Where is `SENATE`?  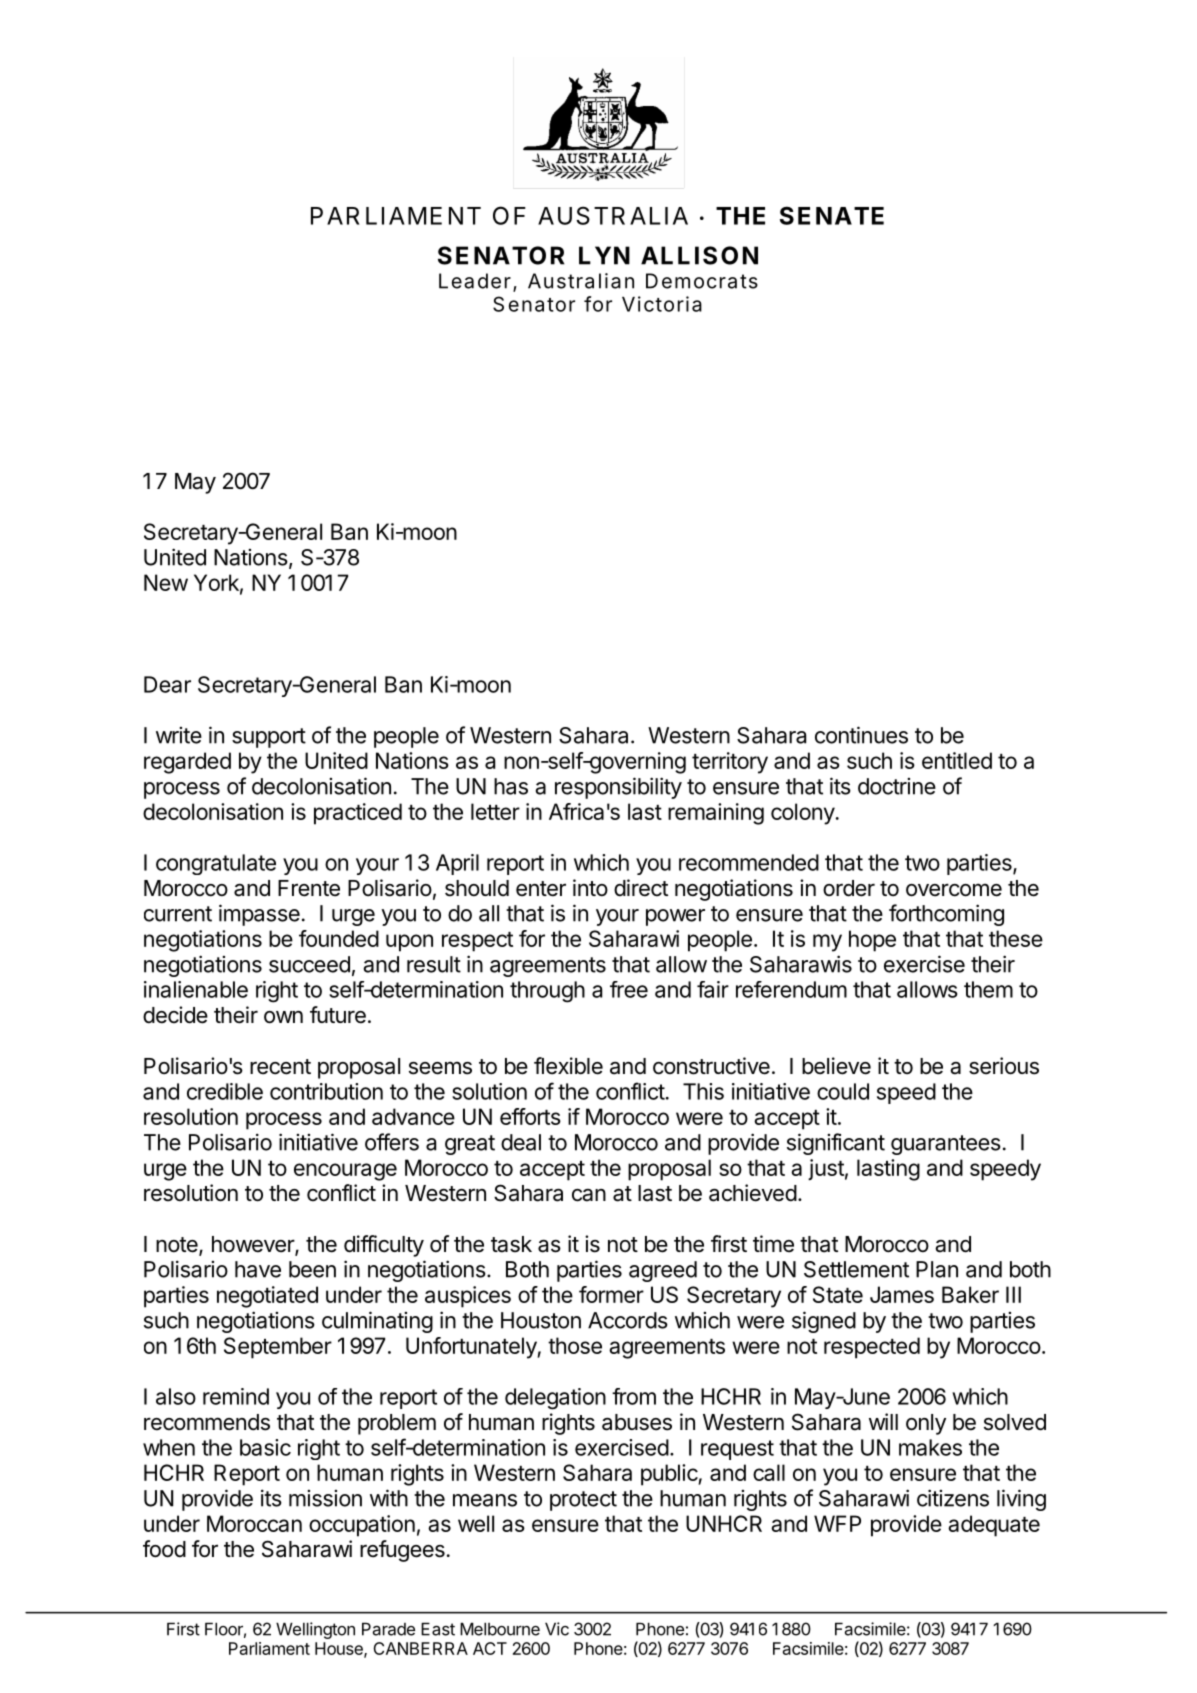
SENATE is located at coordinates (832, 215).
